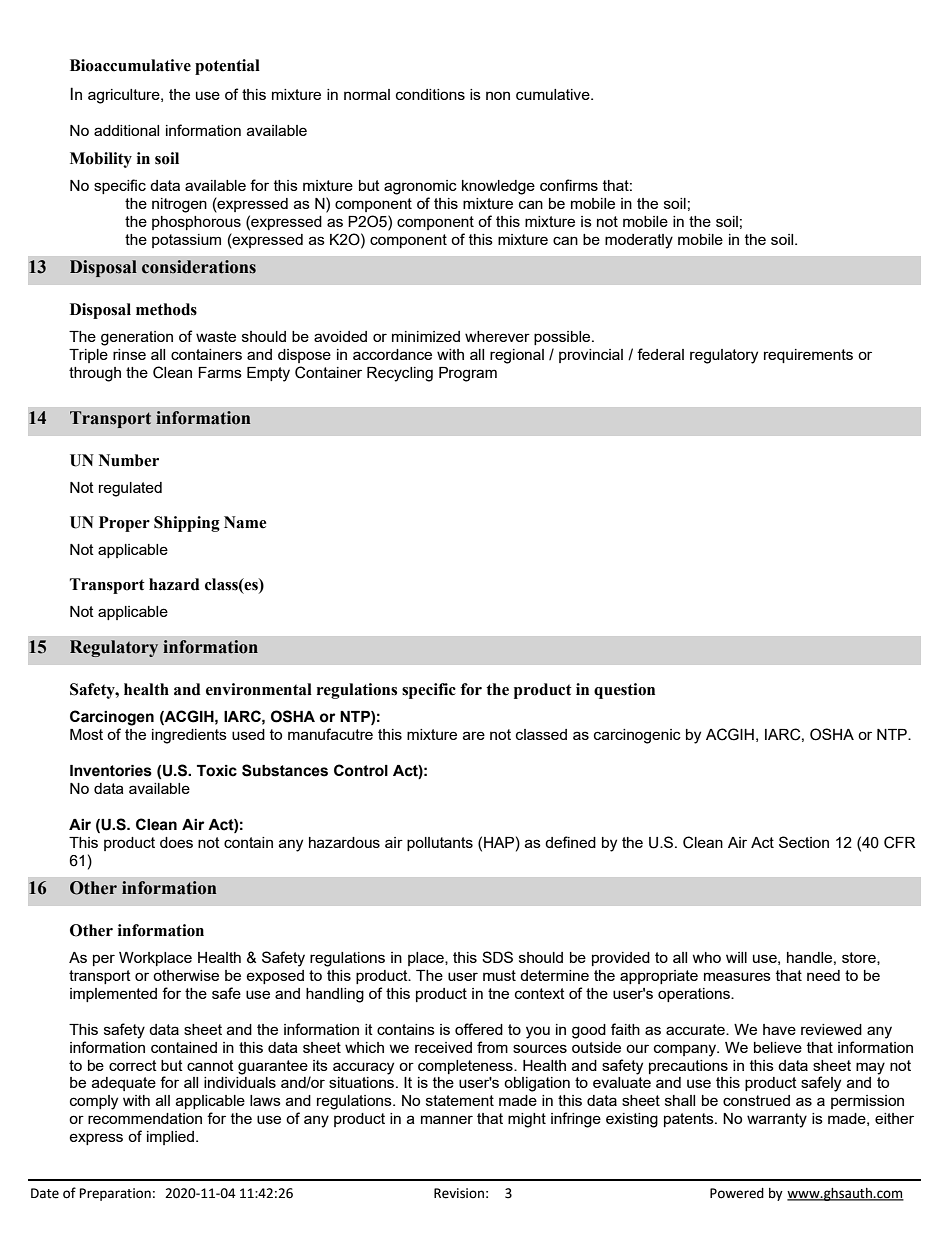 This image has height=1233, width=952. I want to click on does, so click(176, 842).
